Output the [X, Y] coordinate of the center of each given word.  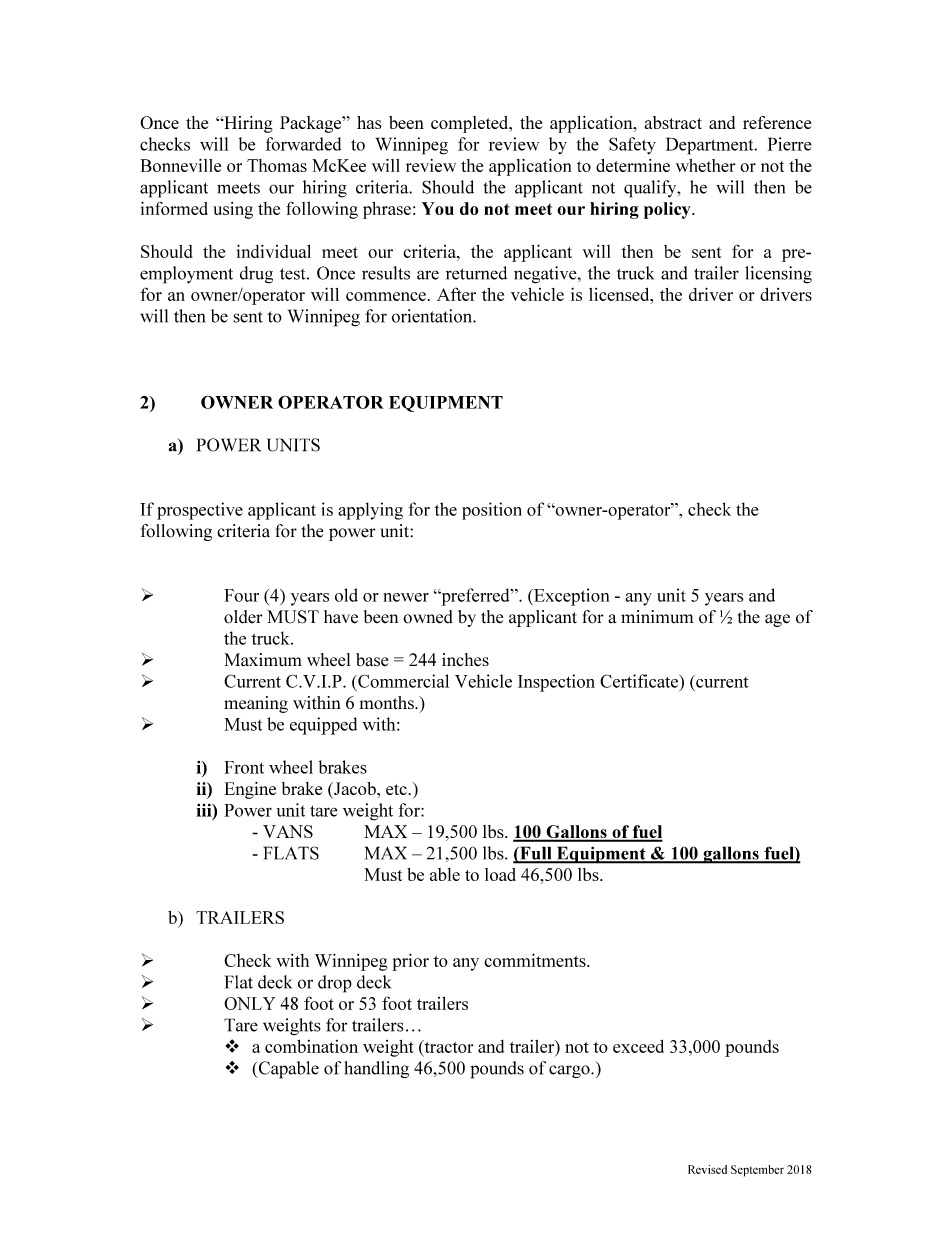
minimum [657, 617]
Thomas [277, 165]
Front [244, 767]
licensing [778, 275]
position [492, 511]
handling [376, 1069]
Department [711, 146]
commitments [536, 960]
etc [397, 789]
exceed [638, 1046]
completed [471, 124]
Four [241, 595]
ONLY [249, 1003]
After [456, 294]
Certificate [640, 681]
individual [273, 251]
